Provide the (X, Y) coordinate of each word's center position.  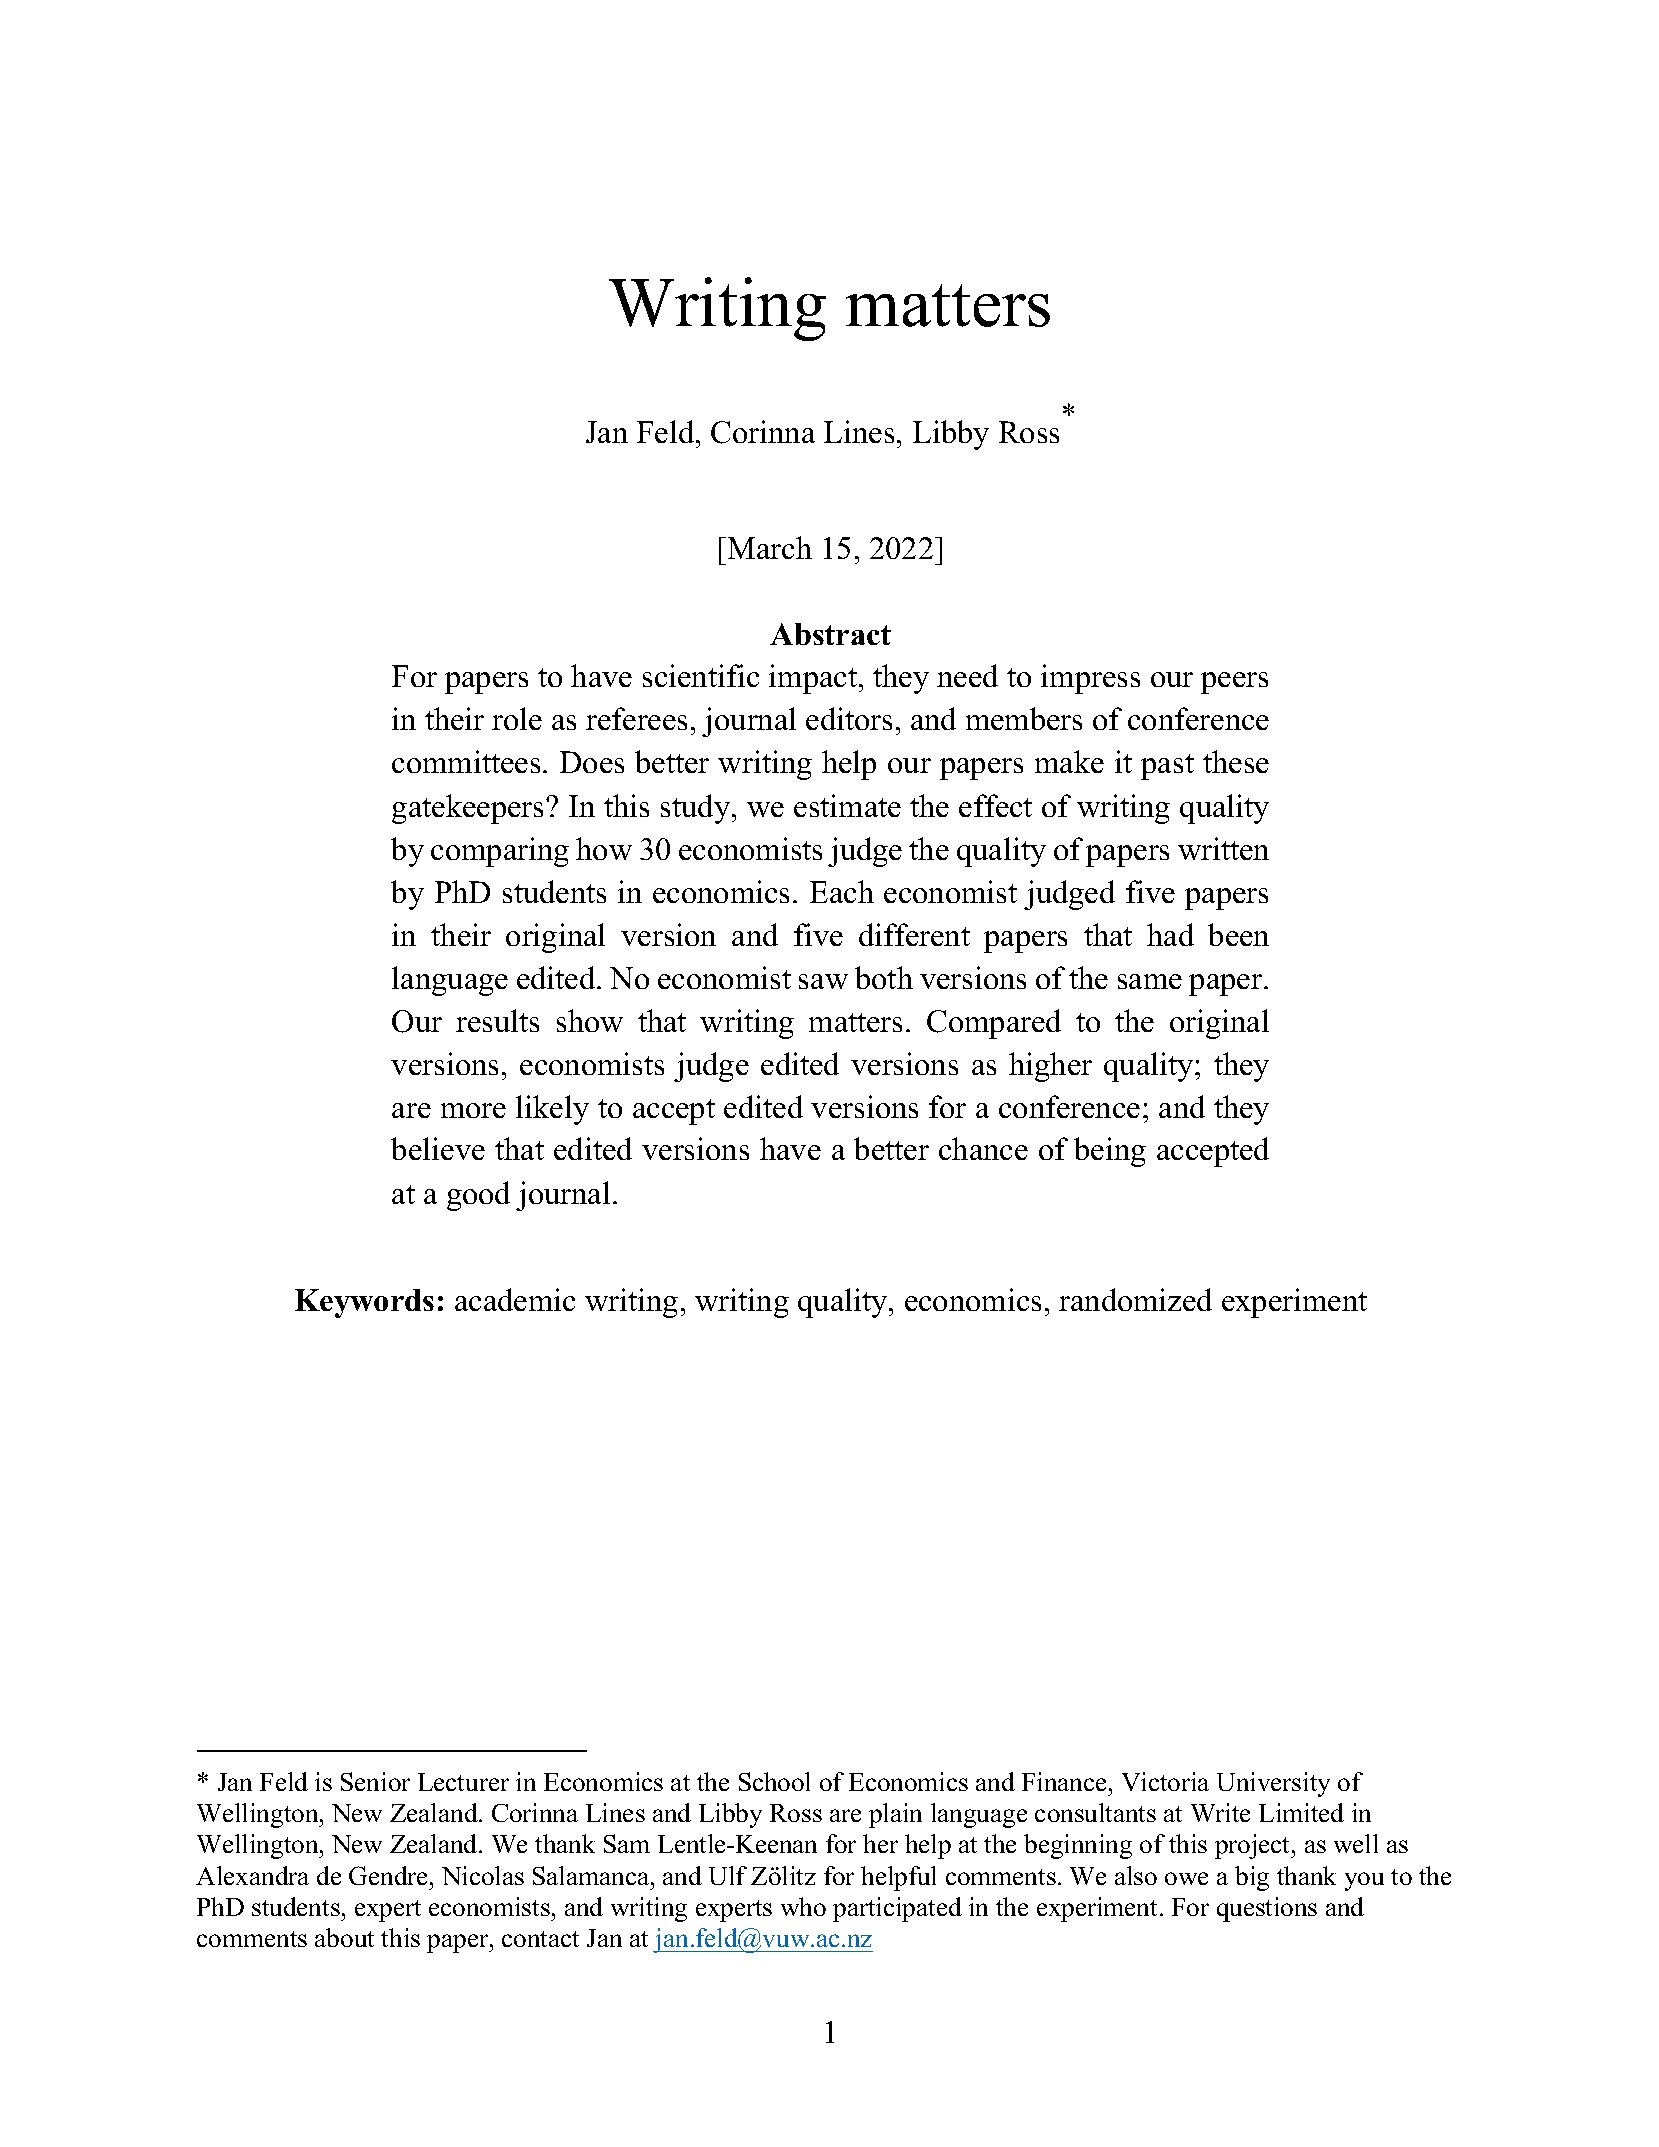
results (497, 1020)
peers (1234, 683)
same (1150, 981)
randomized (1135, 1299)
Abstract (830, 634)
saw (823, 981)
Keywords (364, 1303)
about (344, 1937)
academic (515, 1299)
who (803, 1906)
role (517, 718)
